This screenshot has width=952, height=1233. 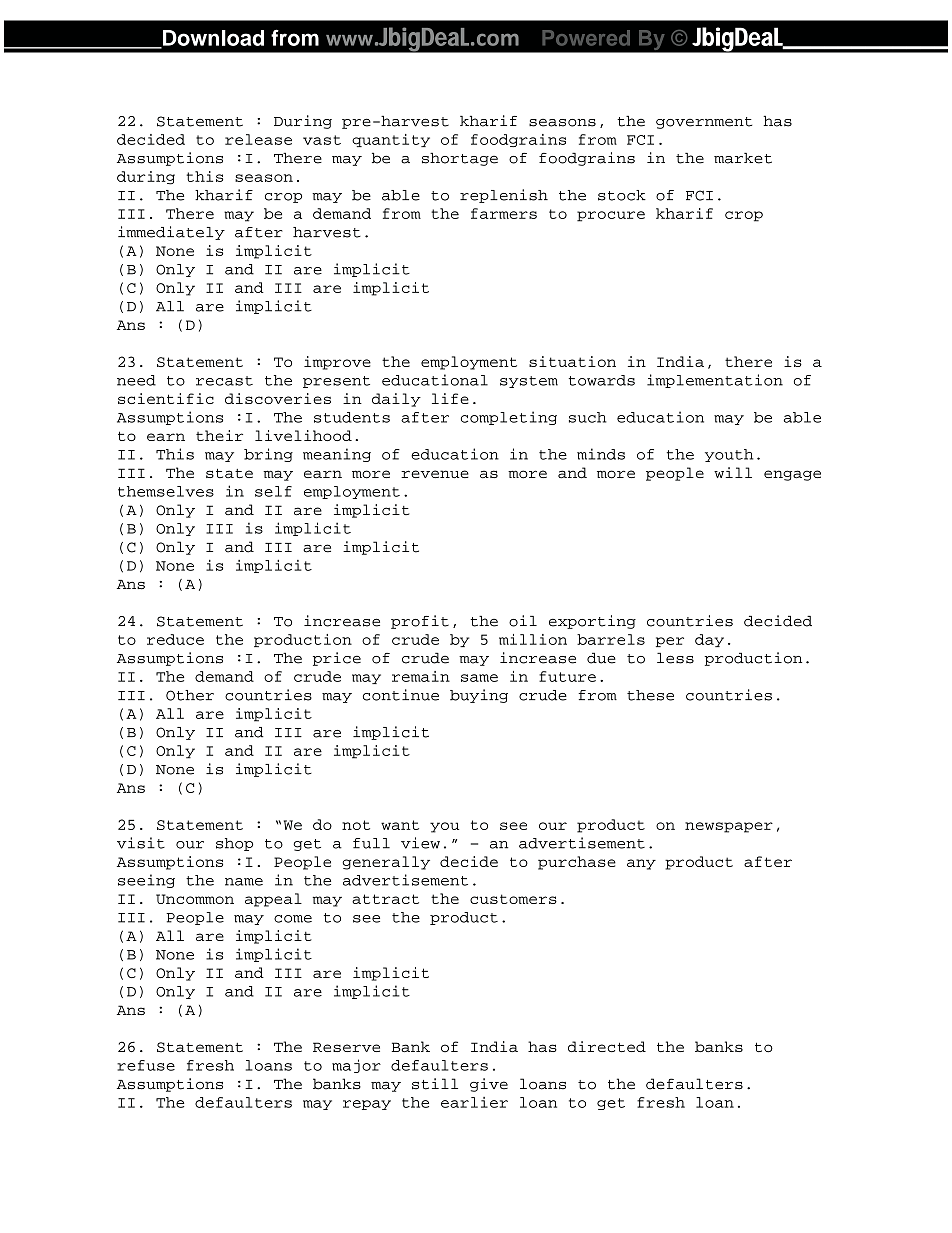 What do you see at coordinates (479, 696) in the screenshot?
I see `buying` at bounding box center [479, 696].
